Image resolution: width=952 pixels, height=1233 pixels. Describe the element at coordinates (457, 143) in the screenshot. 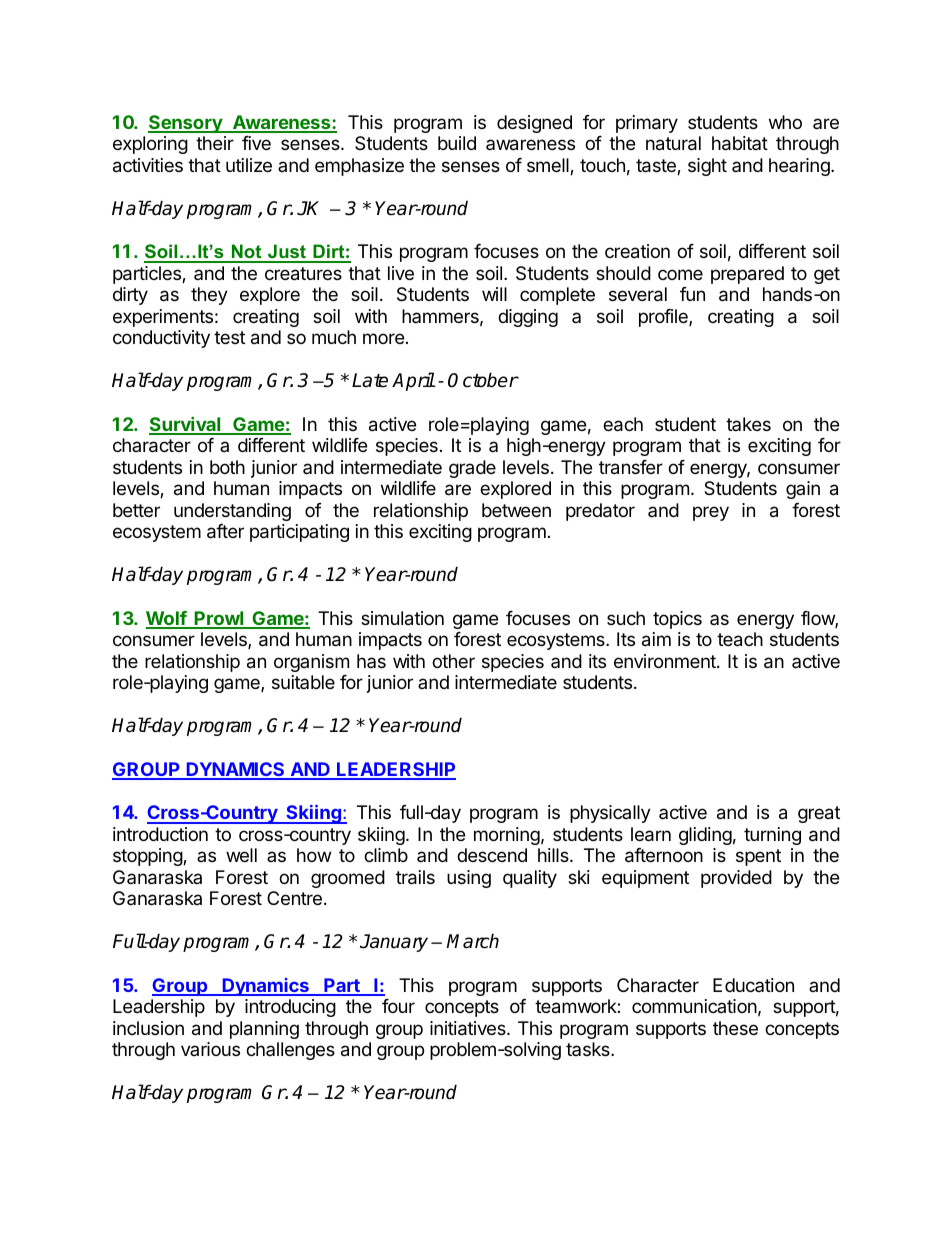

I see `build` at that location.
